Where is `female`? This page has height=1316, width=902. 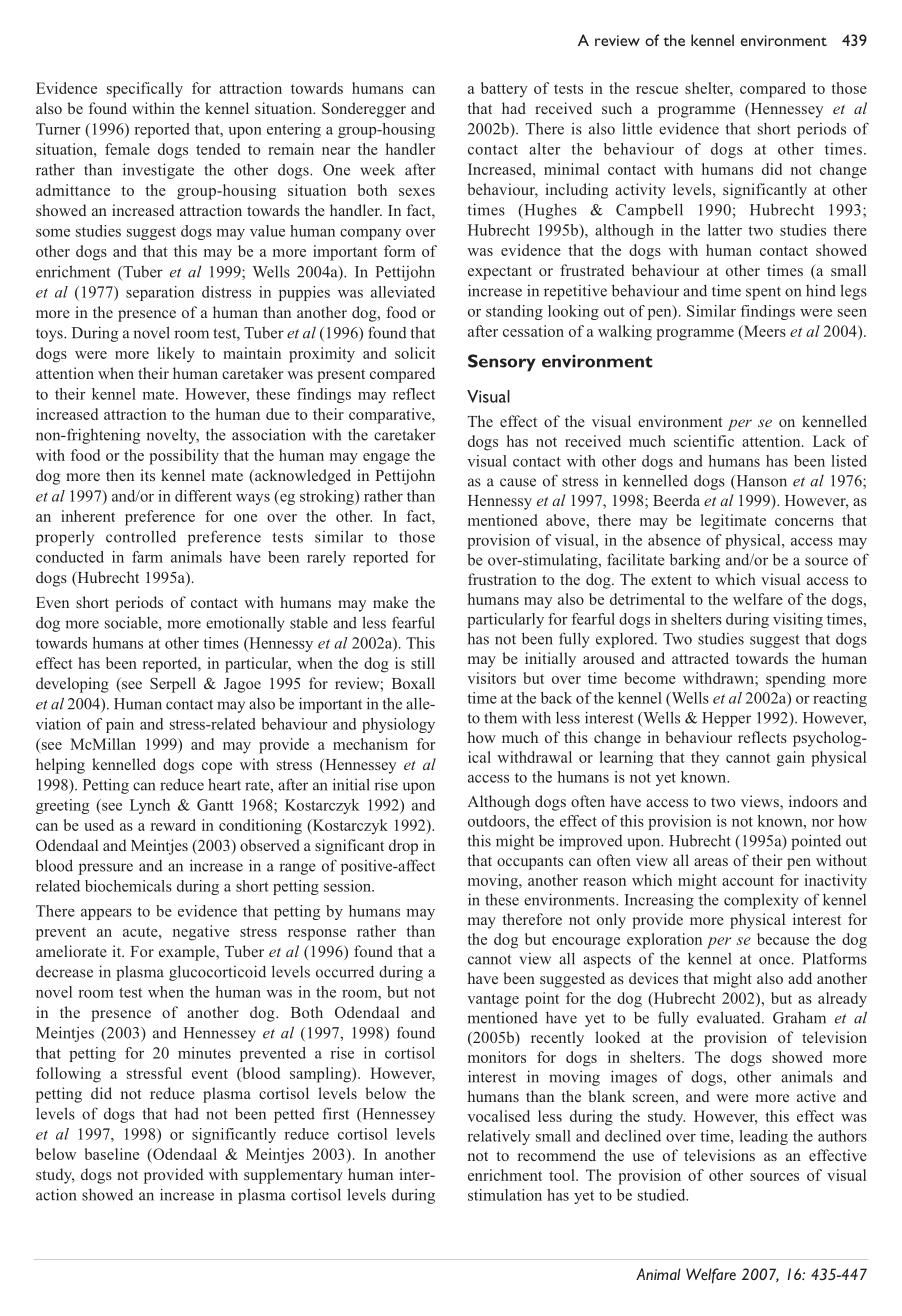
female is located at coordinates (127, 149).
